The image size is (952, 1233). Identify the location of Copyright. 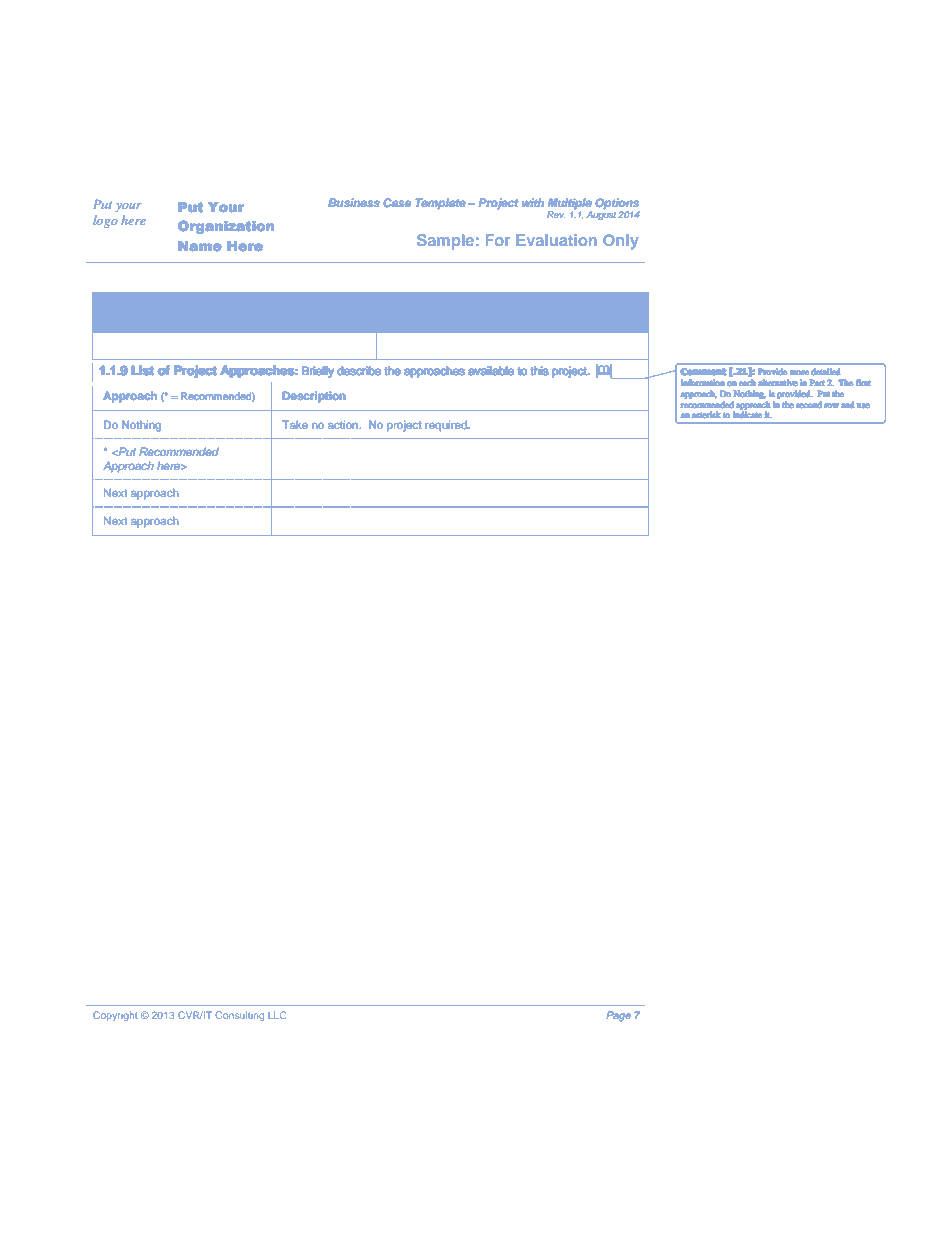
(115, 1016).
